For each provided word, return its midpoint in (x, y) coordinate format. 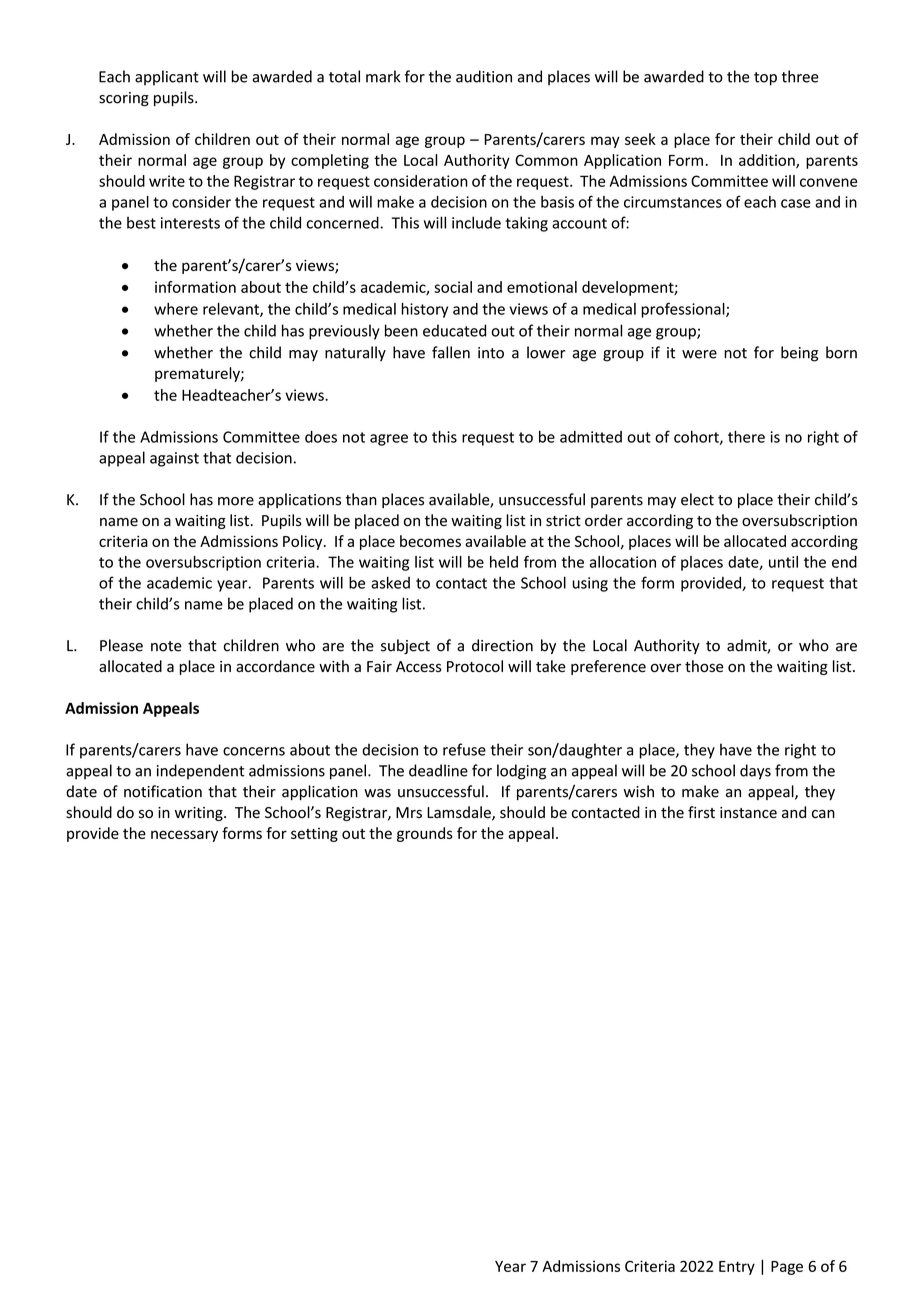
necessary (184, 836)
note (166, 646)
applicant (167, 78)
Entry (737, 1268)
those (704, 666)
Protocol (475, 666)
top (765, 79)
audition (484, 76)
